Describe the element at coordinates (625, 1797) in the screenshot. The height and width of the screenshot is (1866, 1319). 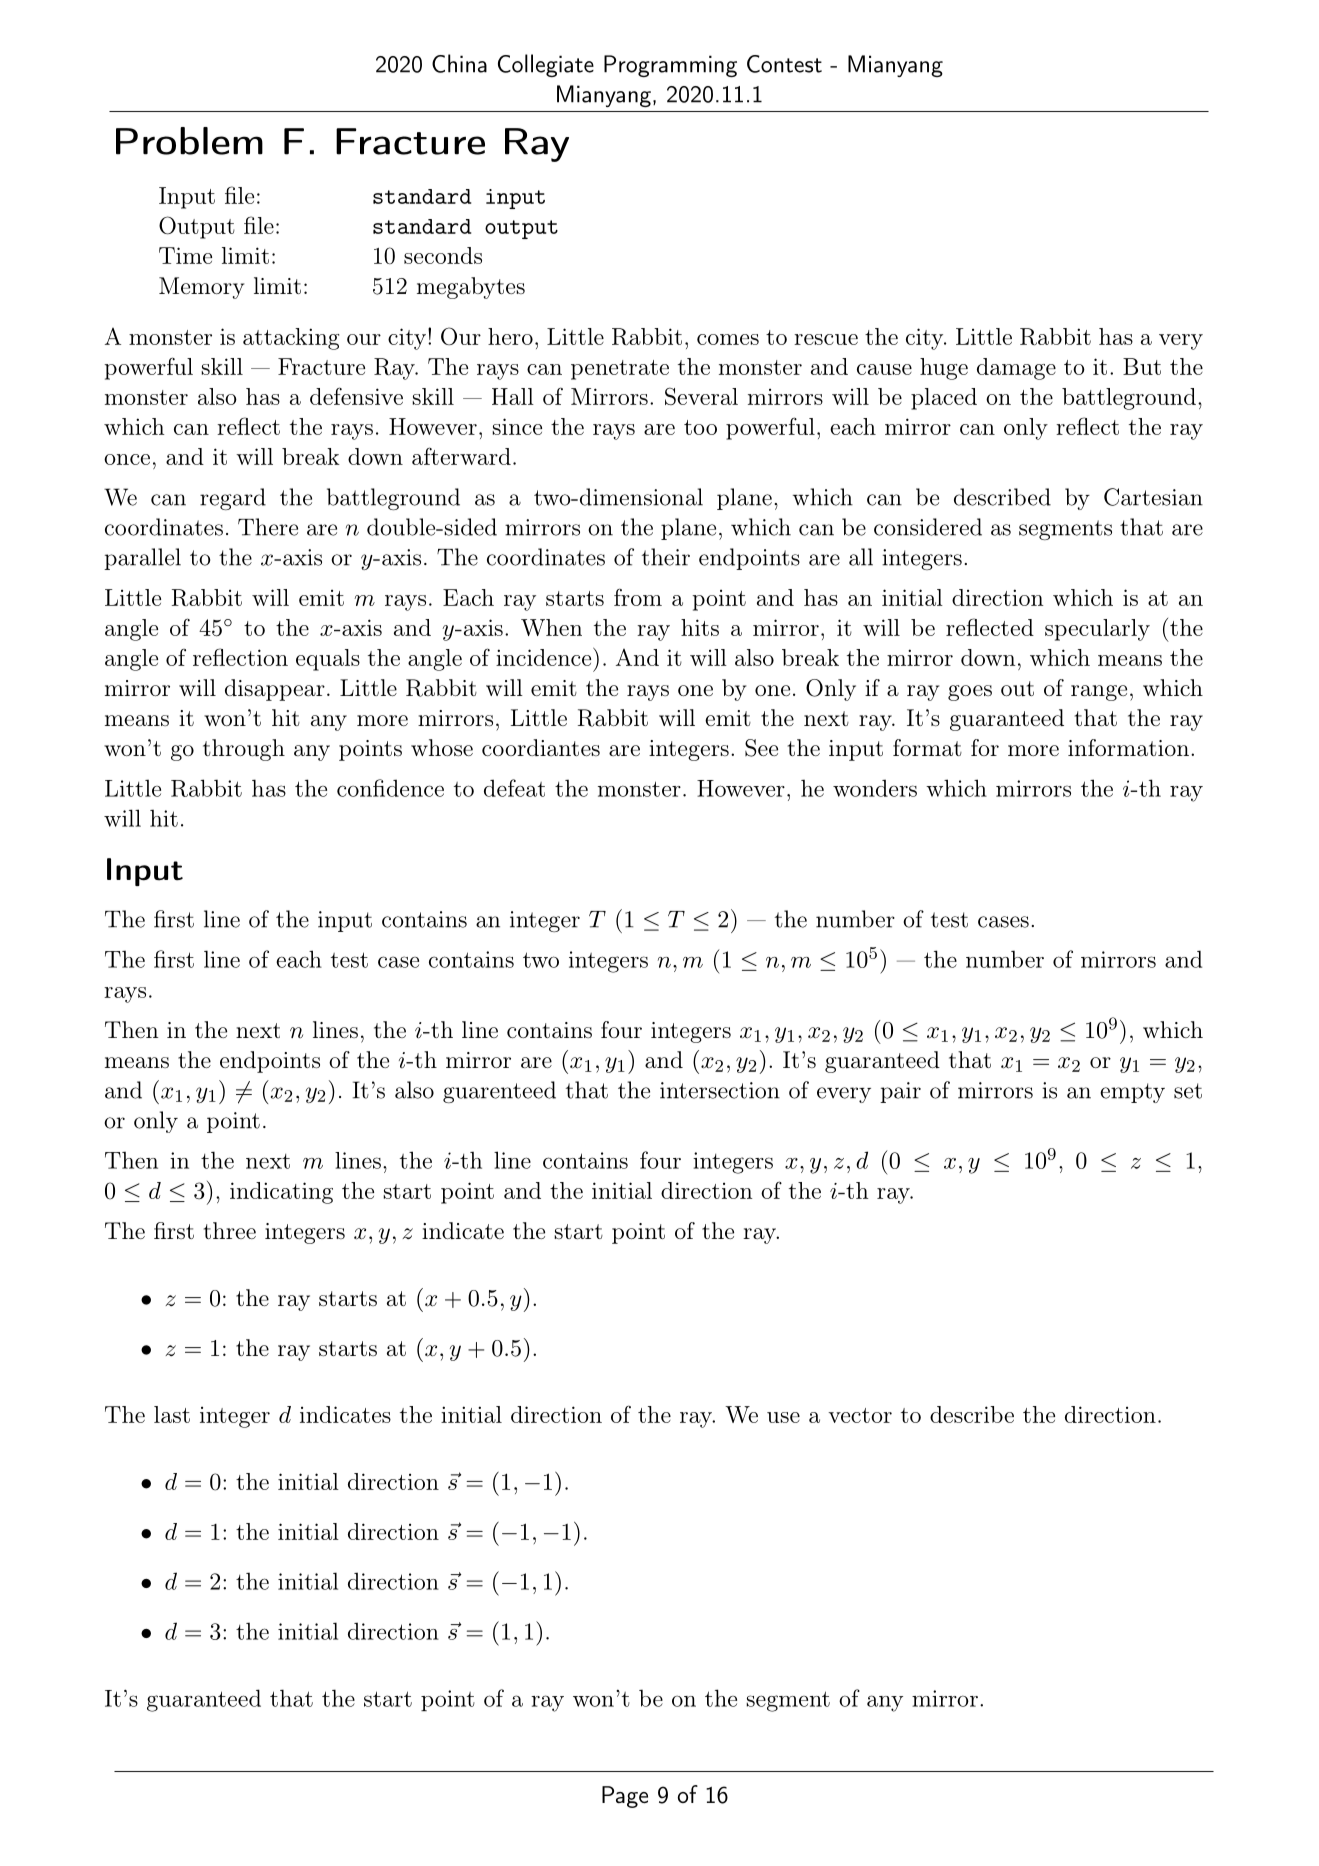
I see `Page` at that location.
